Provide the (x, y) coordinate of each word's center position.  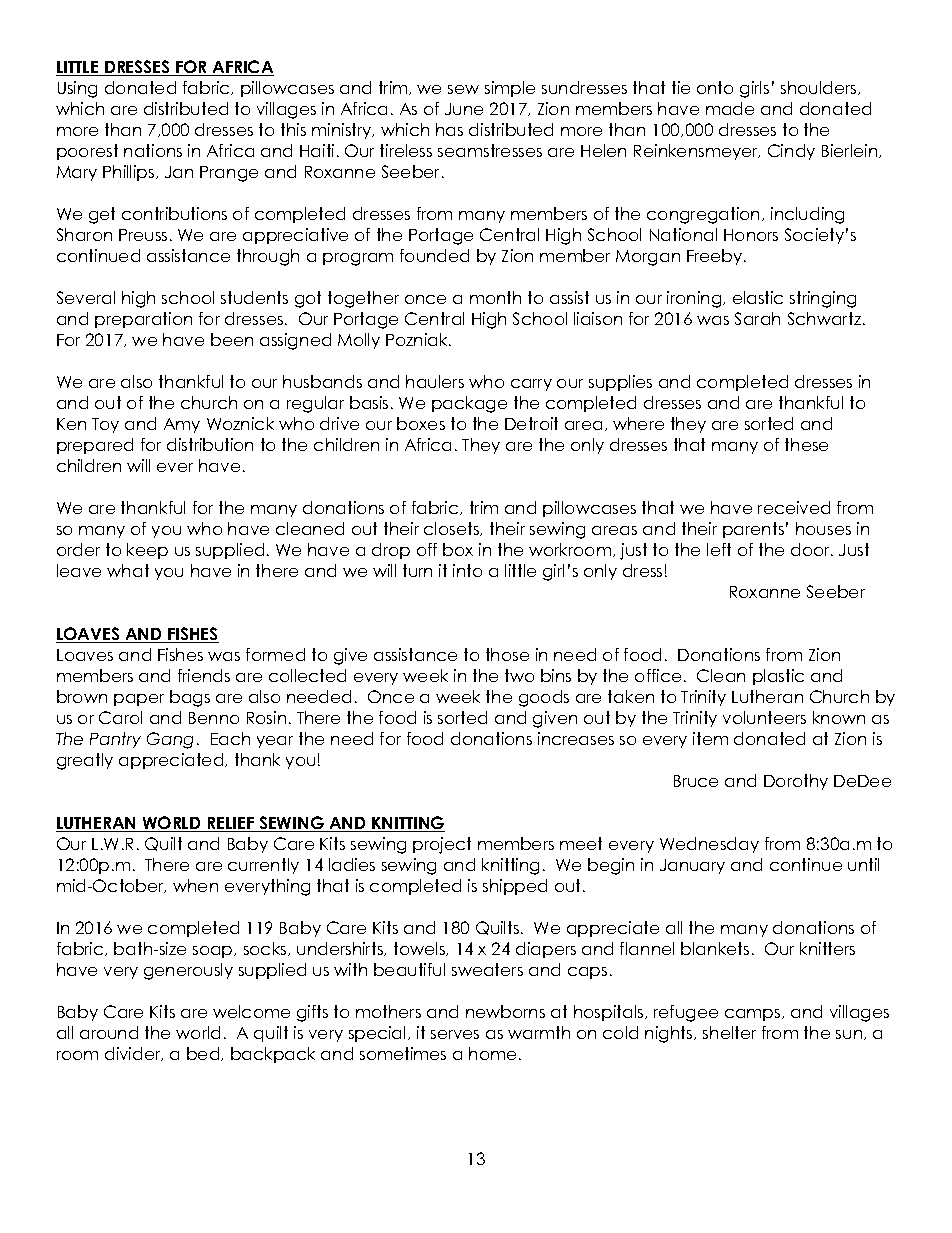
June (464, 109)
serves (455, 1034)
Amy (182, 425)
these (806, 444)
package (469, 404)
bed (204, 1054)
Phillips (130, 173)
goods (544, 698)
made (730, 108)
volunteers (764, 717)
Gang (170, 740)
